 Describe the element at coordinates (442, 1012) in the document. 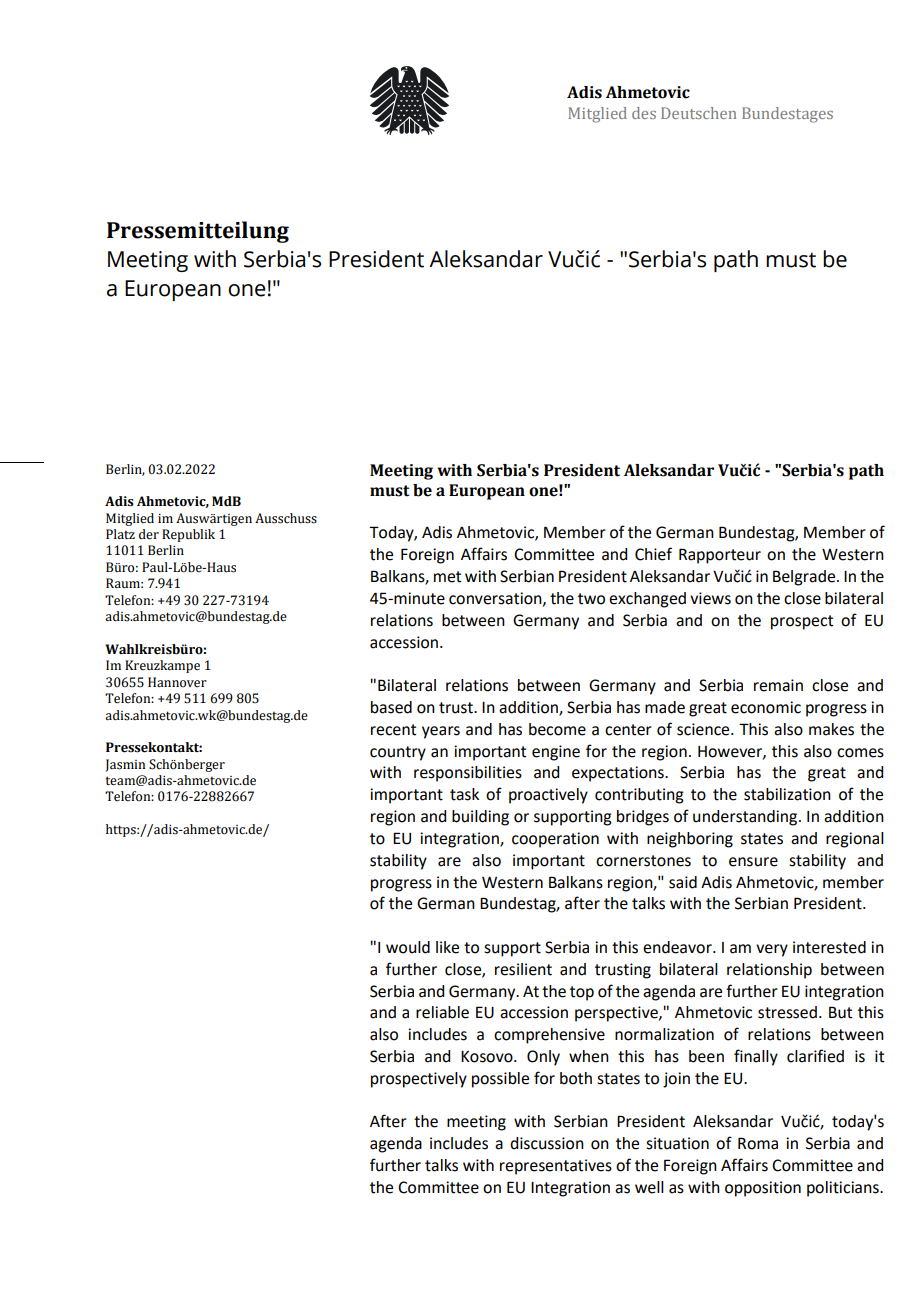

I see `reliable` at that location.
